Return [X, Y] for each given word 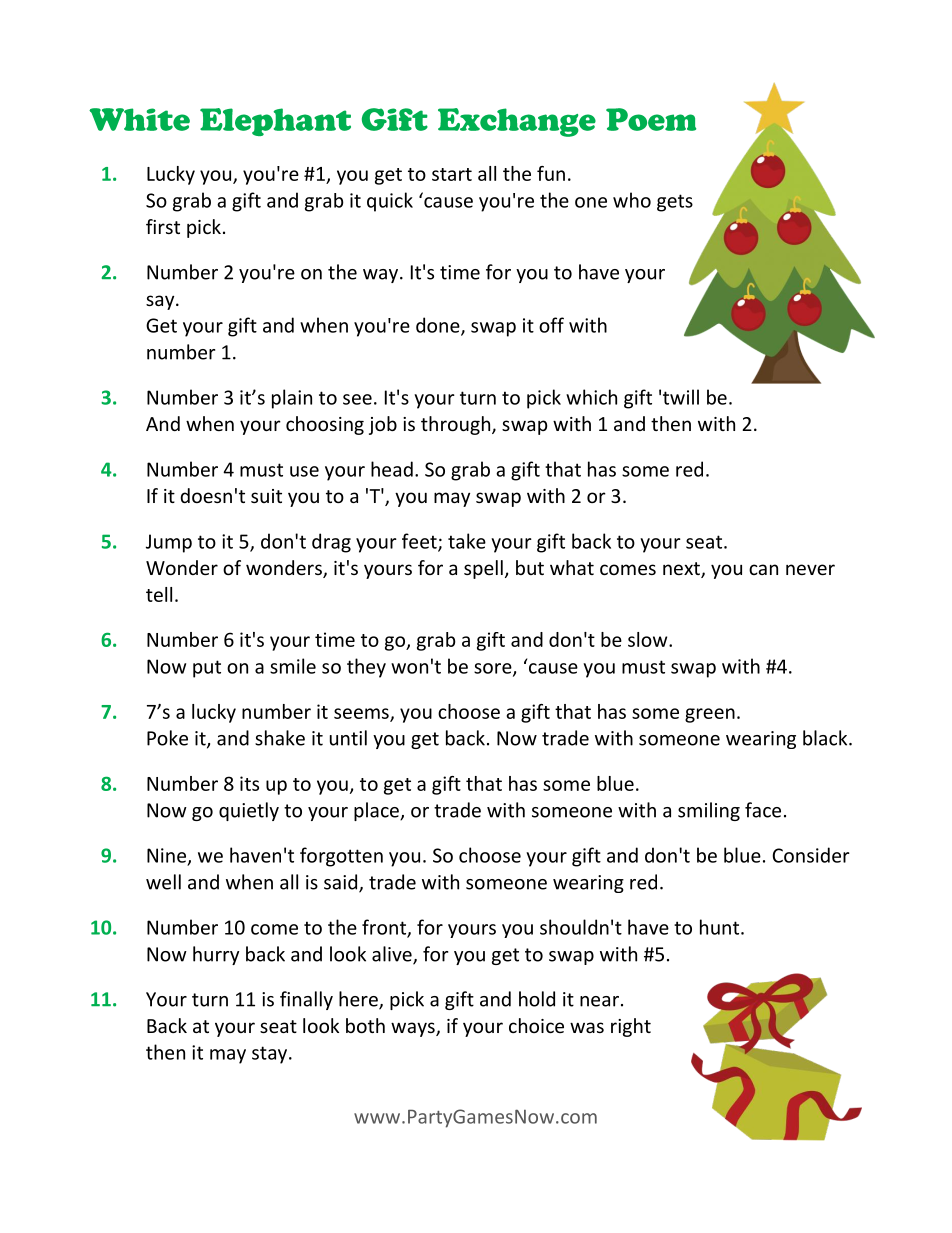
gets [675, 203]
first [163, 226]
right [631, 1027]
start [452, 174]
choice [536, 1025]
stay [271, 1055]
